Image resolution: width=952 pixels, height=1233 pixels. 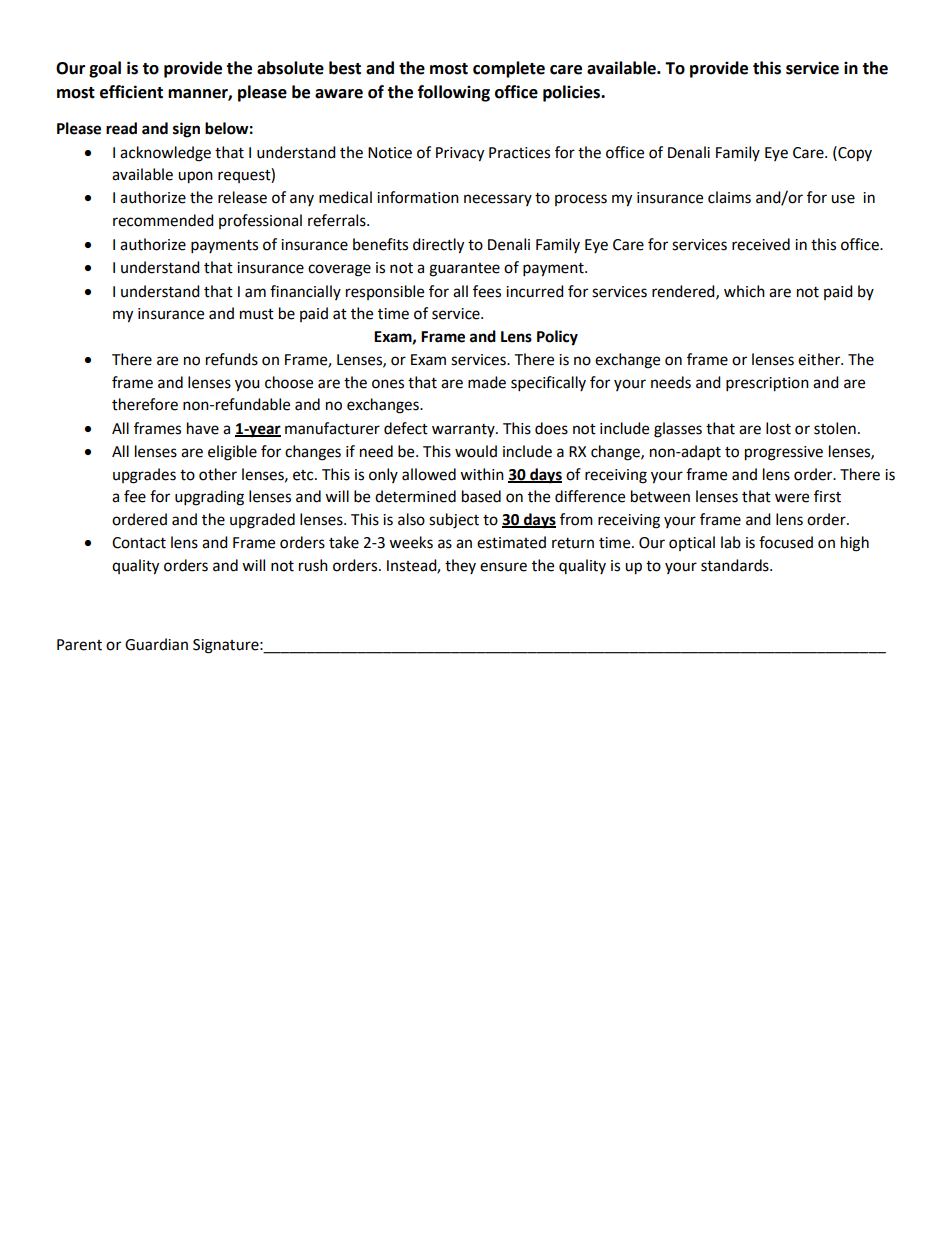 I want to click on efficient, so click(x=131, y=92).
